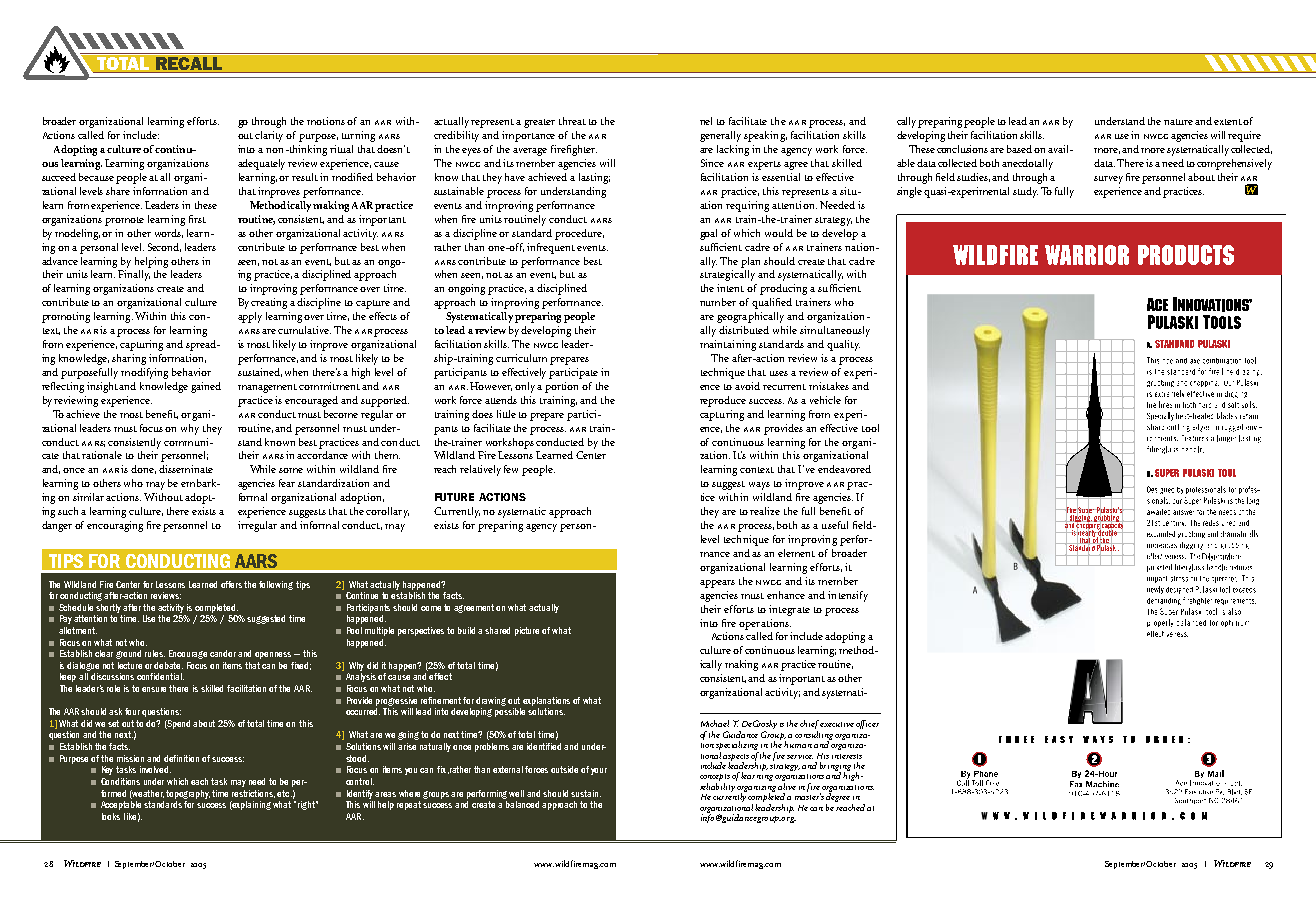 This image has width=1316, height=898. Describe the element at coordinates (847, 754) in the image. I see `interests` at that location.
